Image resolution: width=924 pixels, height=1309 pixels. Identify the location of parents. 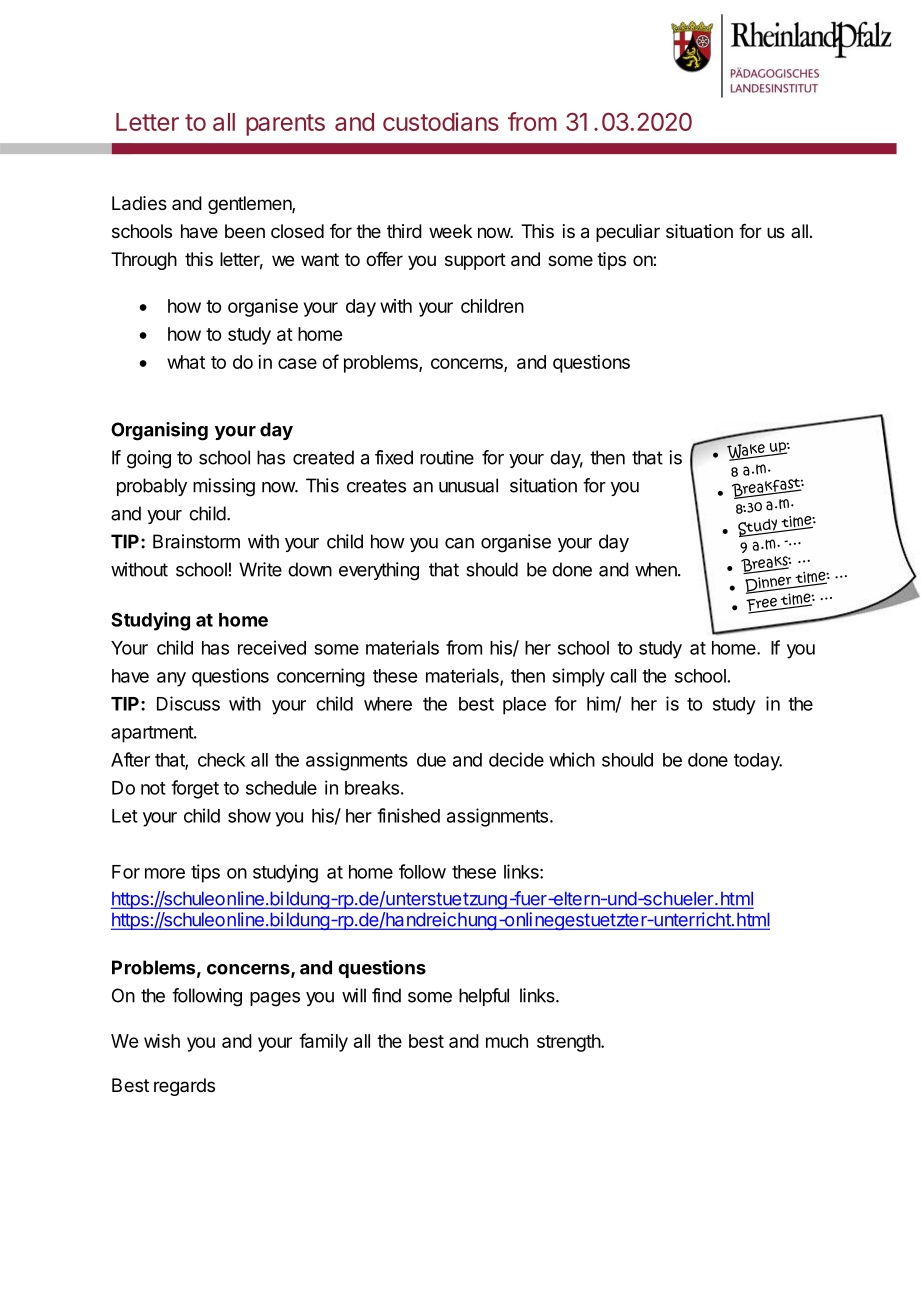
(285, 125).
